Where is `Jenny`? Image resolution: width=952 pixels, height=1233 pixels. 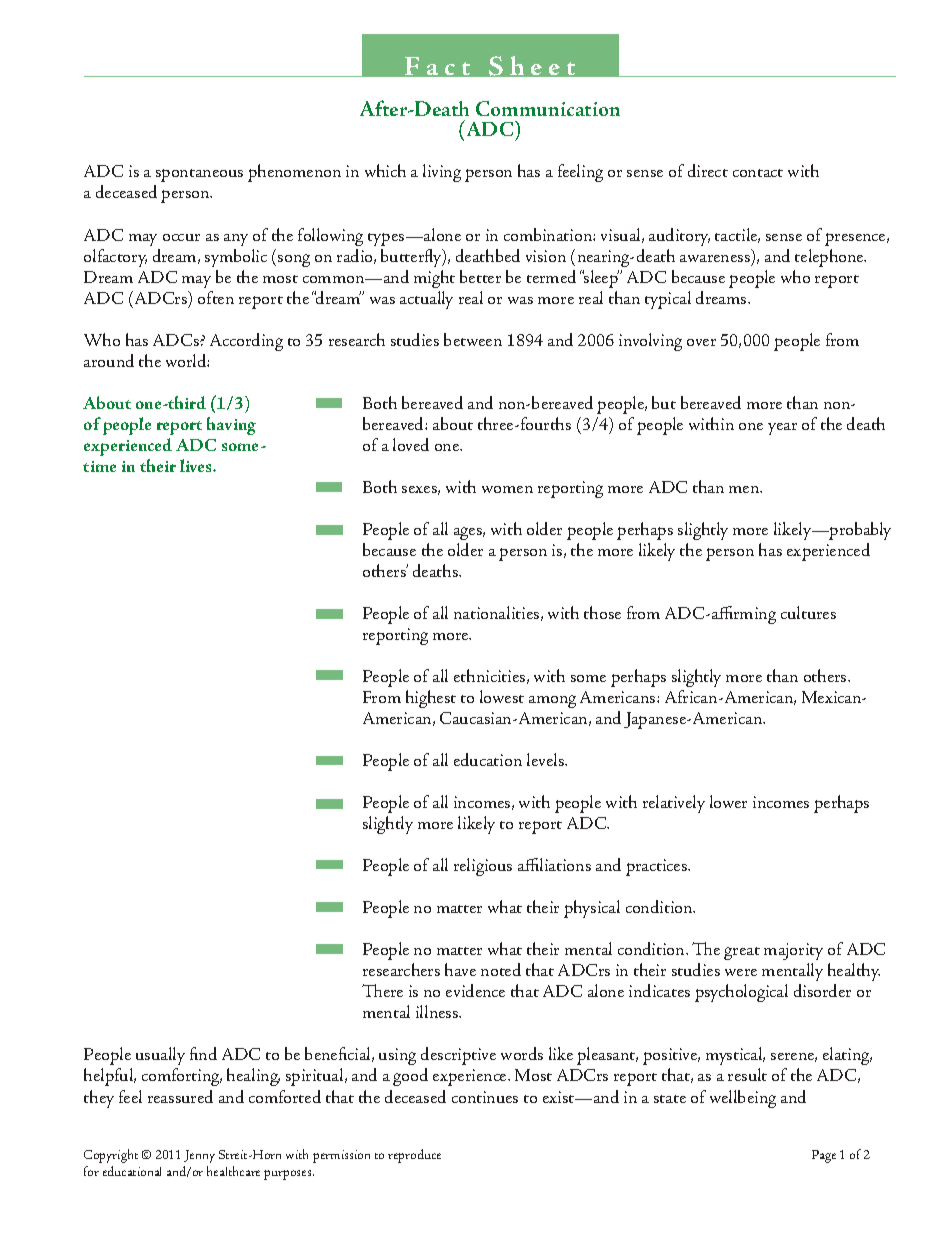 Jenny is located at coordinates (199, 1156).
